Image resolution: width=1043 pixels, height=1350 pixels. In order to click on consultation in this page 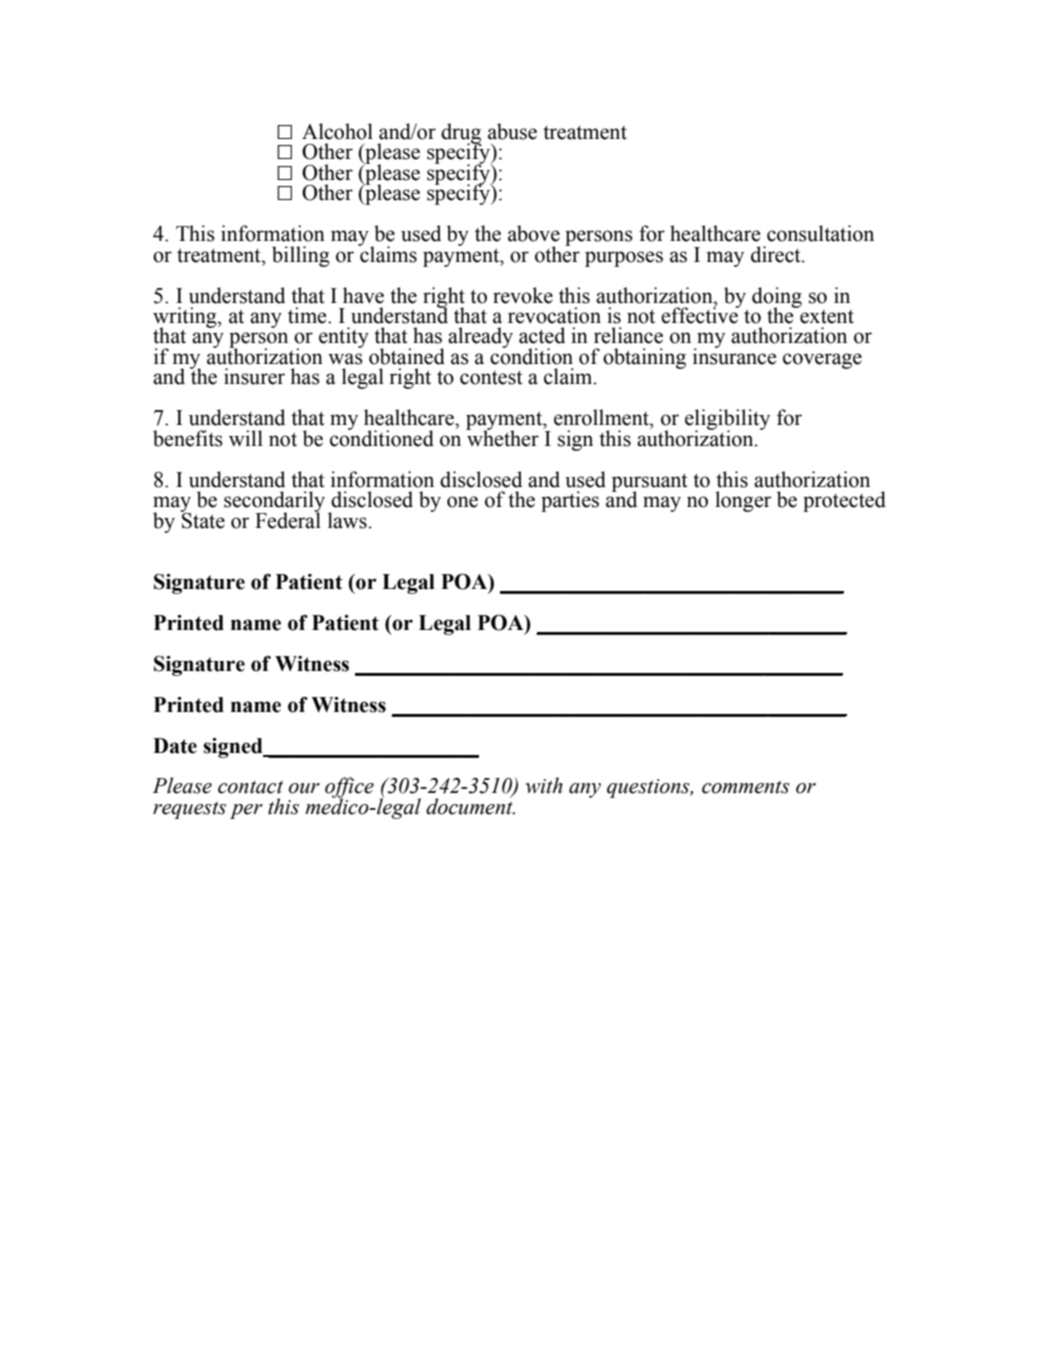, I will do `click(820, 233)`.
